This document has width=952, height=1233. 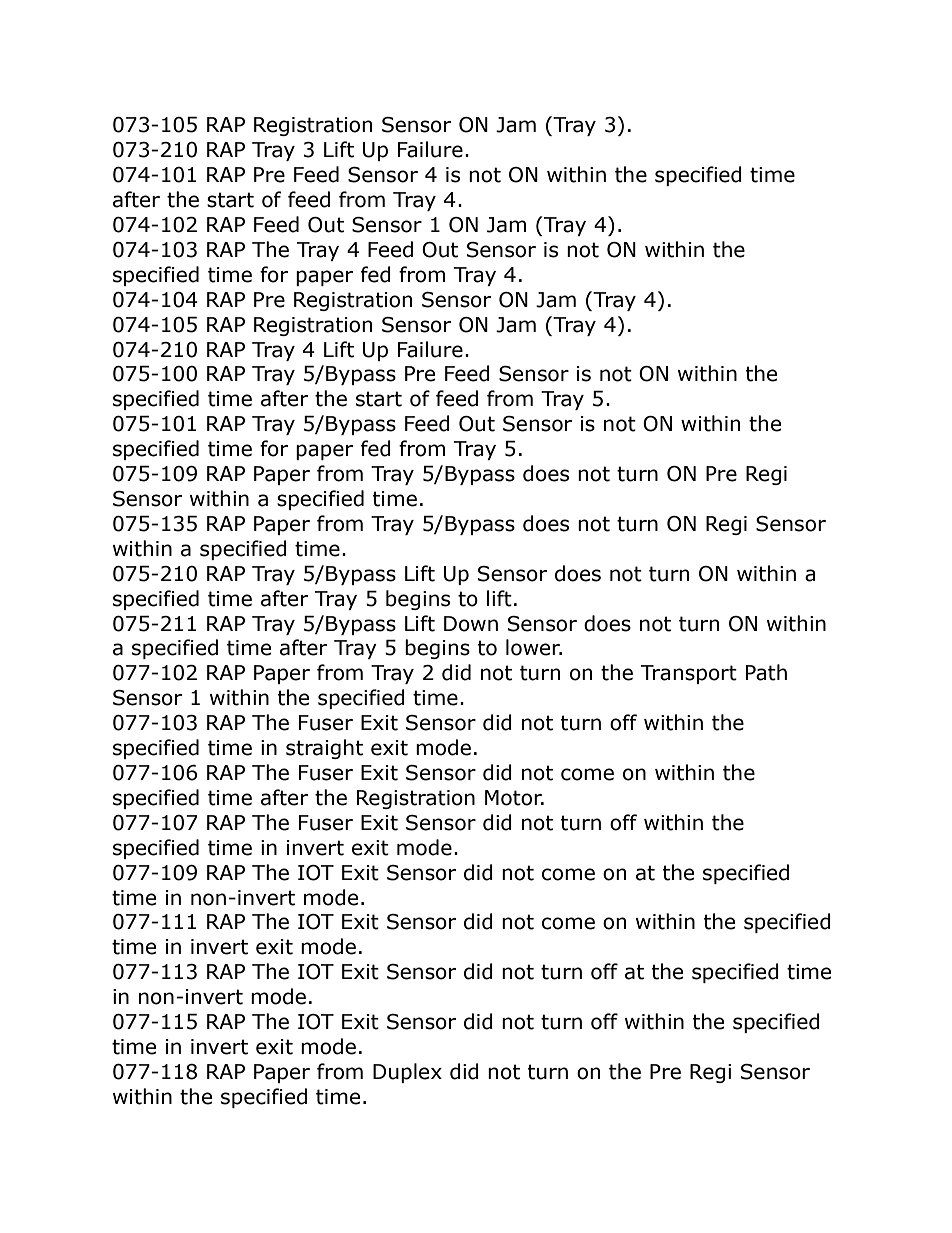 What do you see at coordinates (324, 749) in the document?
I see `straight` at bounding box center [324, 749].
